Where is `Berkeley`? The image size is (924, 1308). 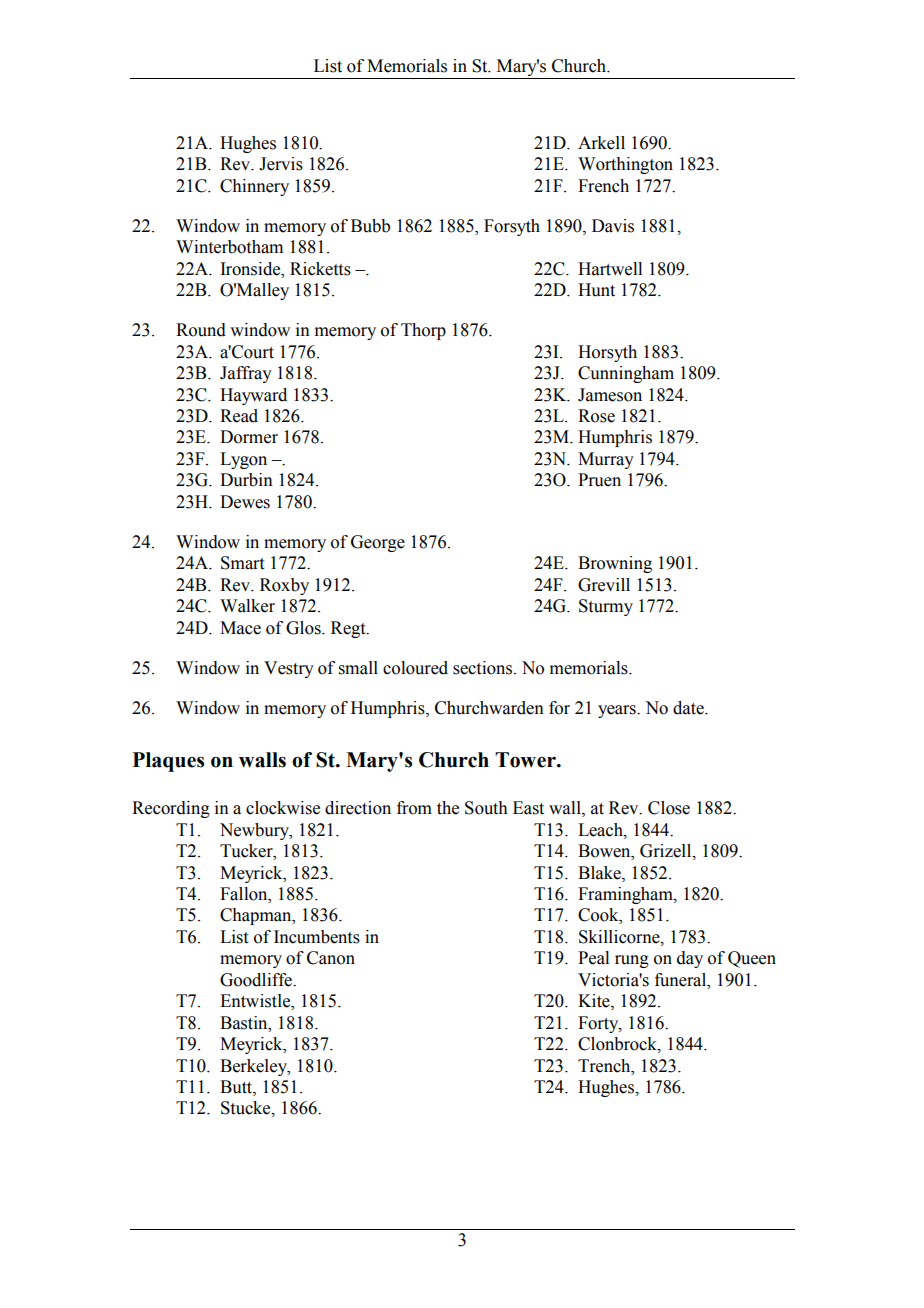
Berkeley is located at coordinates (254, 1067).
